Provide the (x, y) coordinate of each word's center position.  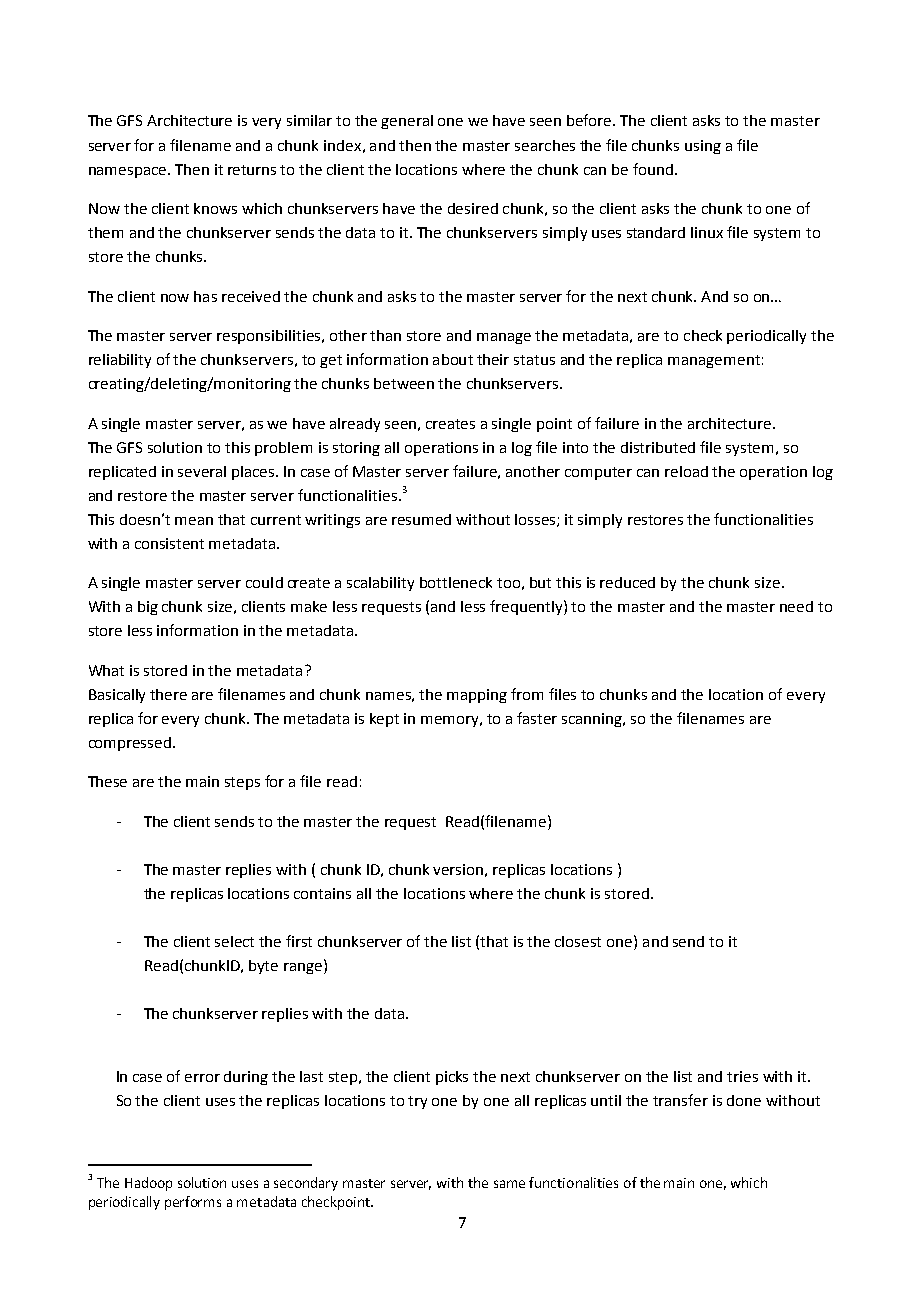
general (407, 122)
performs (193, 1203)
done (744, 1100)
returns (252, 170)
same (509, 1184)
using (703, 147)
